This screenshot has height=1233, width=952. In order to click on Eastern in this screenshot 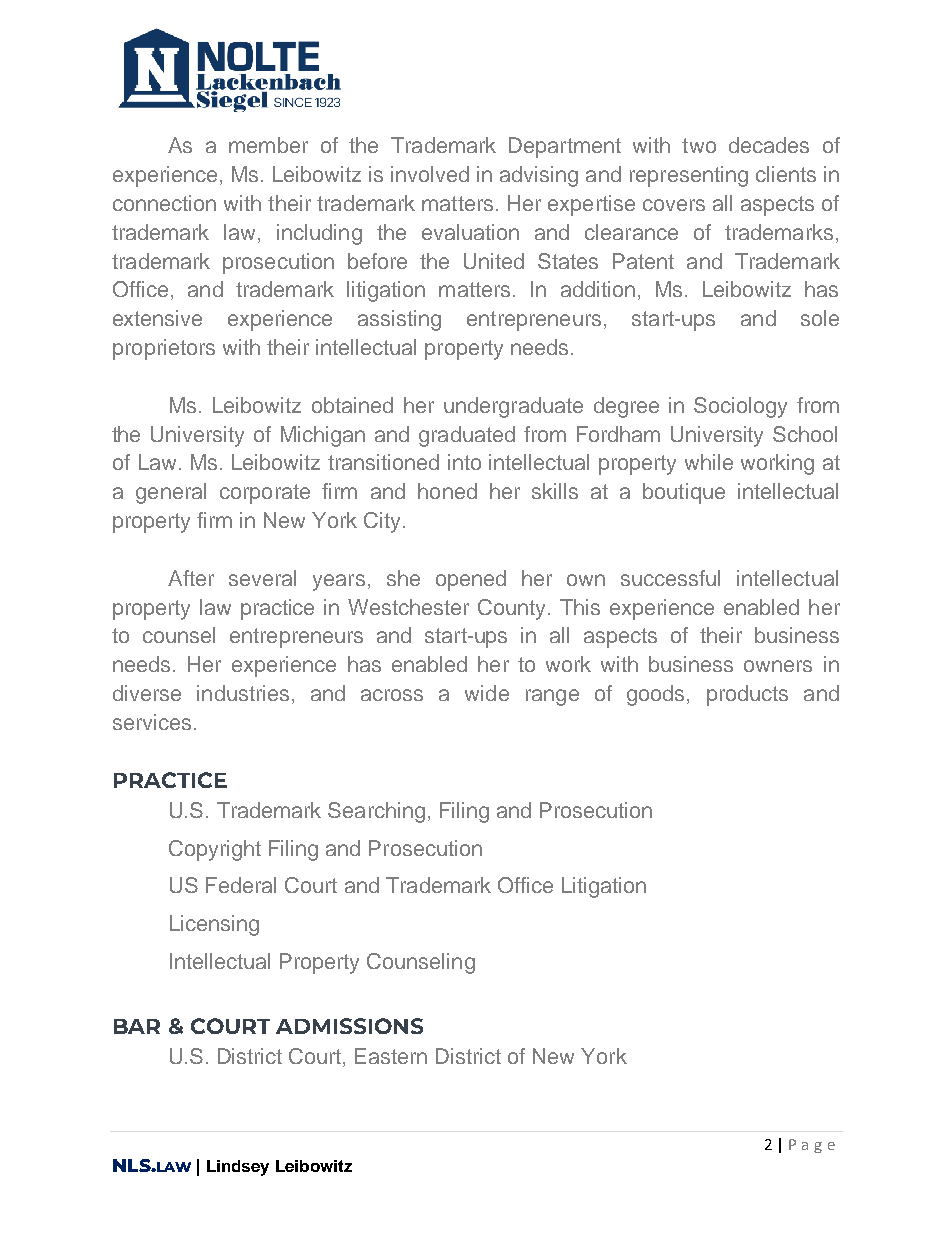, I will do `click(391, 1056)`.
